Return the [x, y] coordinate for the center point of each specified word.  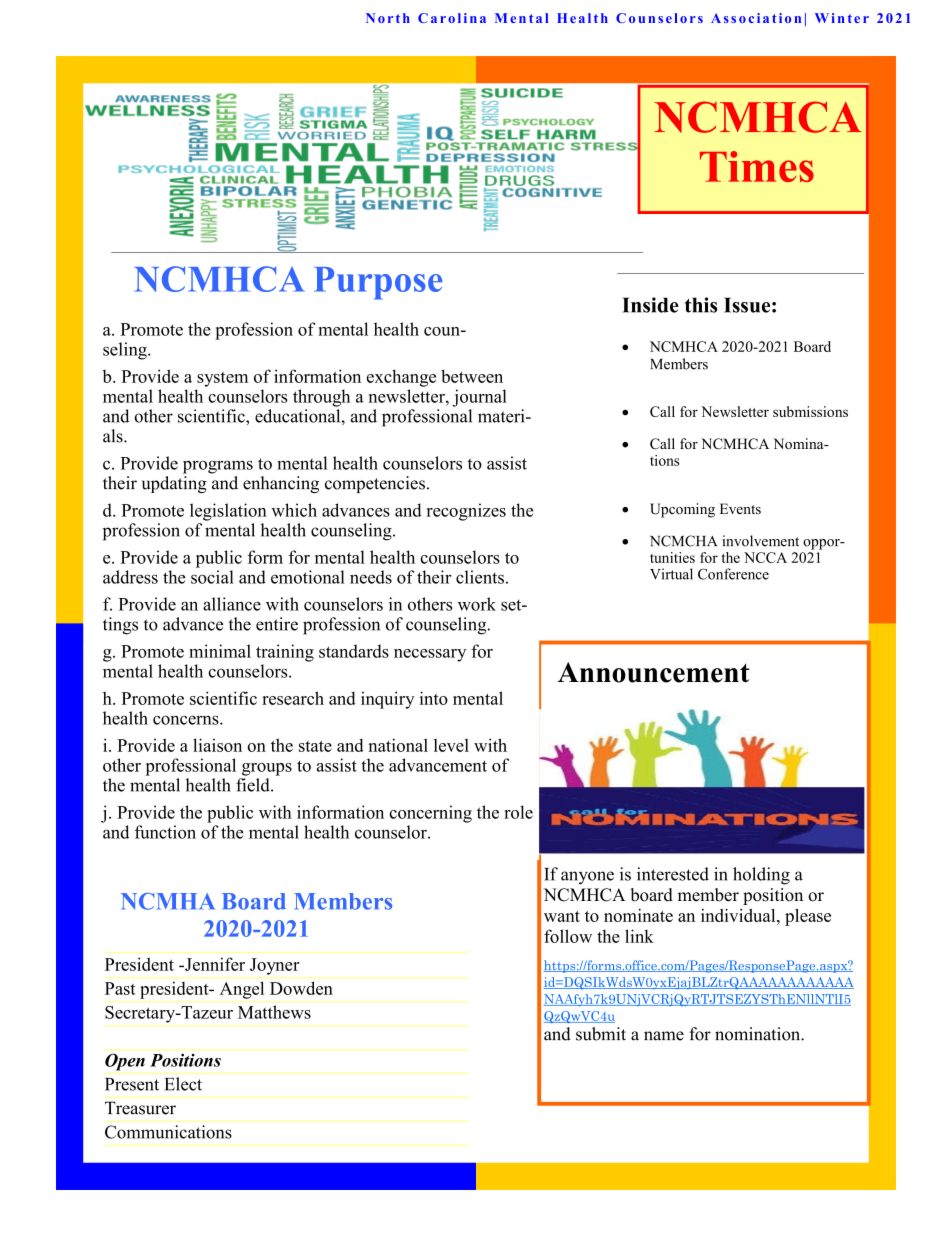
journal [479, 398]
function [165, 832]
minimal [220, 651]
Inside [650, 305]
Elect [183, 1084]
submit [601, 1034]
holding [761, 876]
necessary [430, 655]
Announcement [654, 672]
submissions [810, 411]
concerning [430, 814]
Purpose [378, 283]
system [222, 379]
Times [757, 166]
